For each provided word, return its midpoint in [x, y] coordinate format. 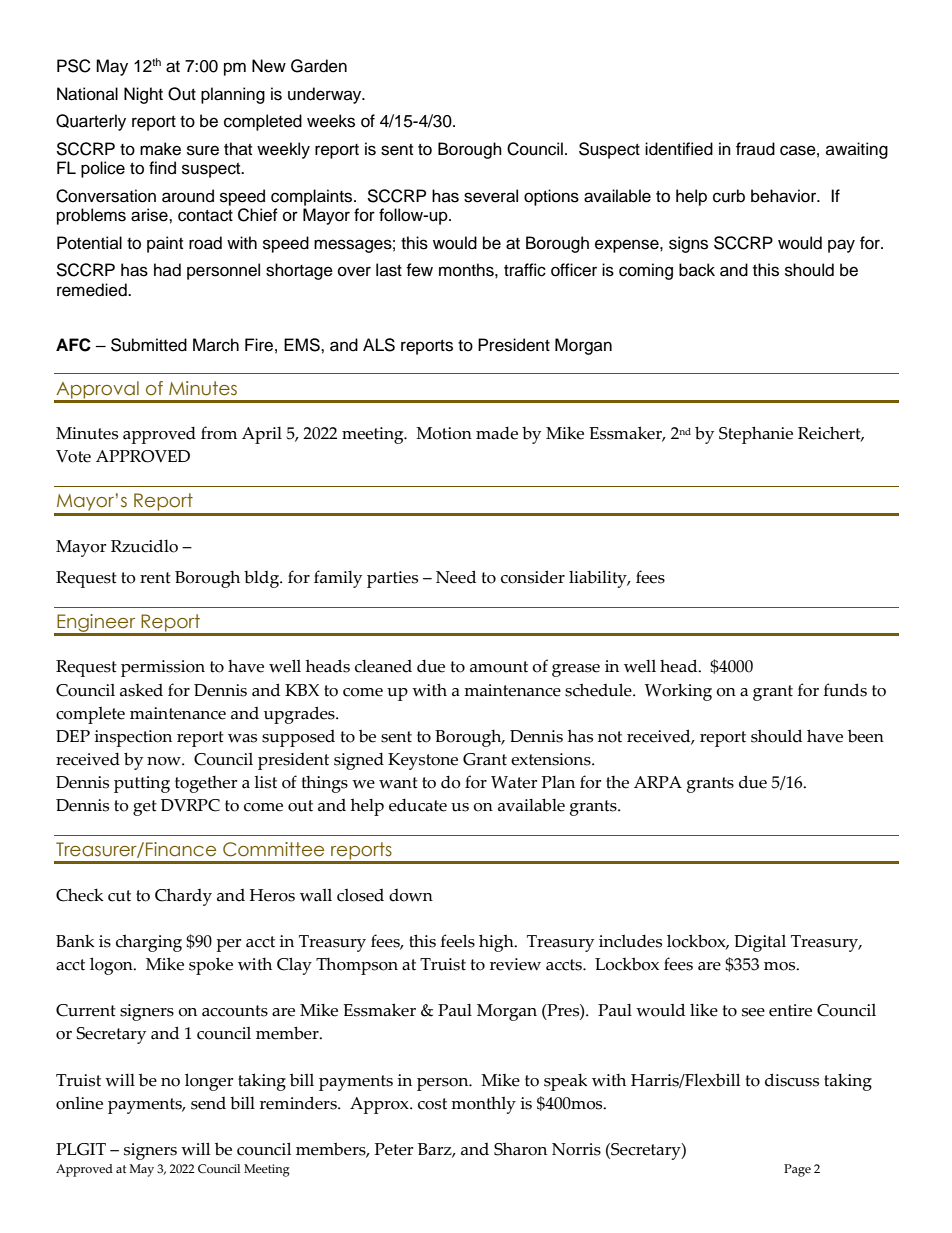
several [491, 196]
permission [163, 668]
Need [456, 577]
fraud [755, 149]
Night [143, 95]
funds [845, 690]
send [208, 1103]
